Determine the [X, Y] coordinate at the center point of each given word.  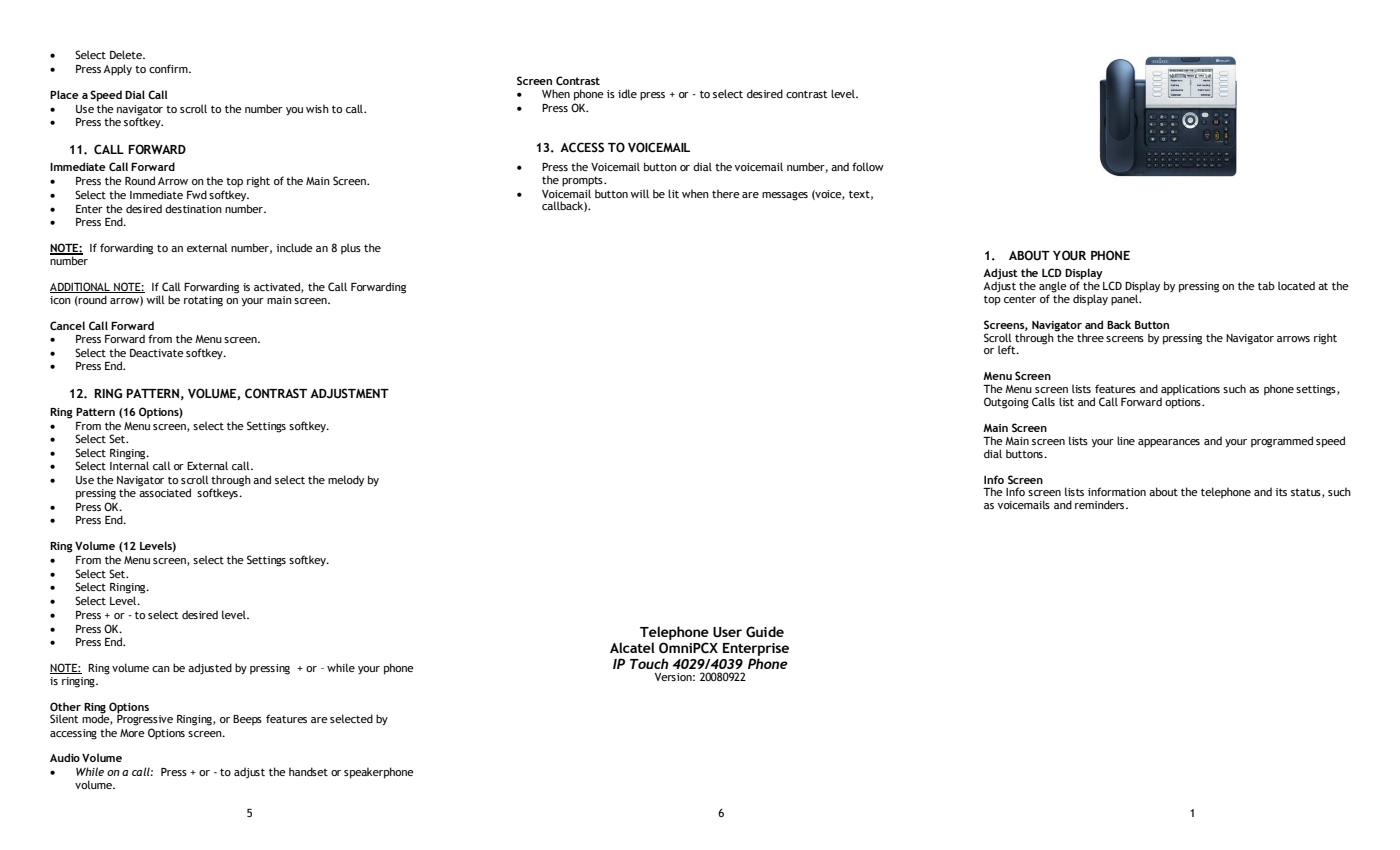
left [1008, 349]
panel [1125, 300]
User [727, 632]
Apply [117, 70]
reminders [1099, 504]
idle [627, 93]
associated [165, 491]
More [132, 733]
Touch [649, 663]
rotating [203, 301]
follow [868, 166]
